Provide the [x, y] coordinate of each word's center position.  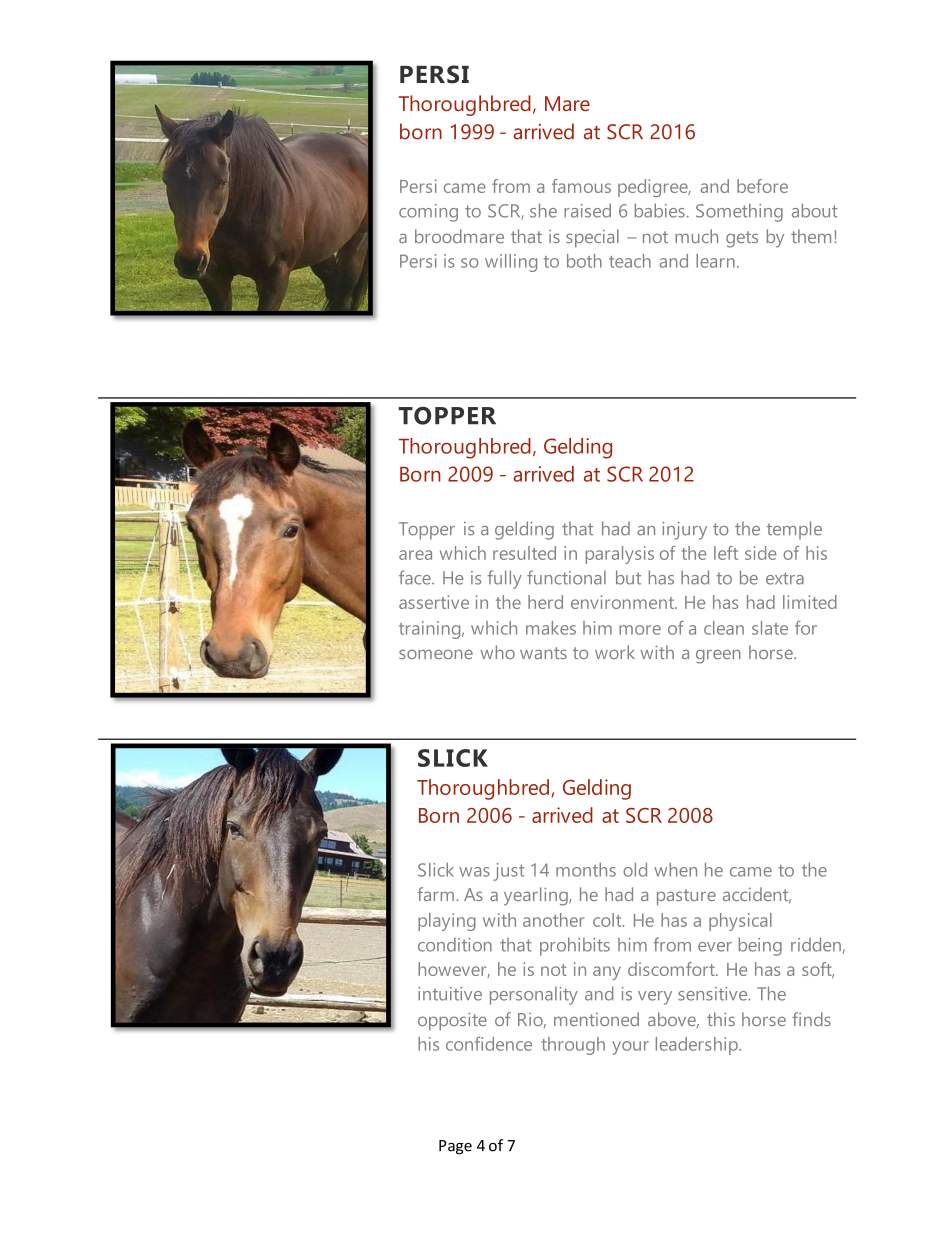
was [474, 872]
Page [455, 1147]
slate [770, 628]
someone [436, 654]
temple [794, 530]
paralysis [620, 555]
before [762, 186]
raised [587, 210]
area [415, 555]
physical [740, 922]
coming [428, 213]
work [615, 652]
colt [608, 920]
